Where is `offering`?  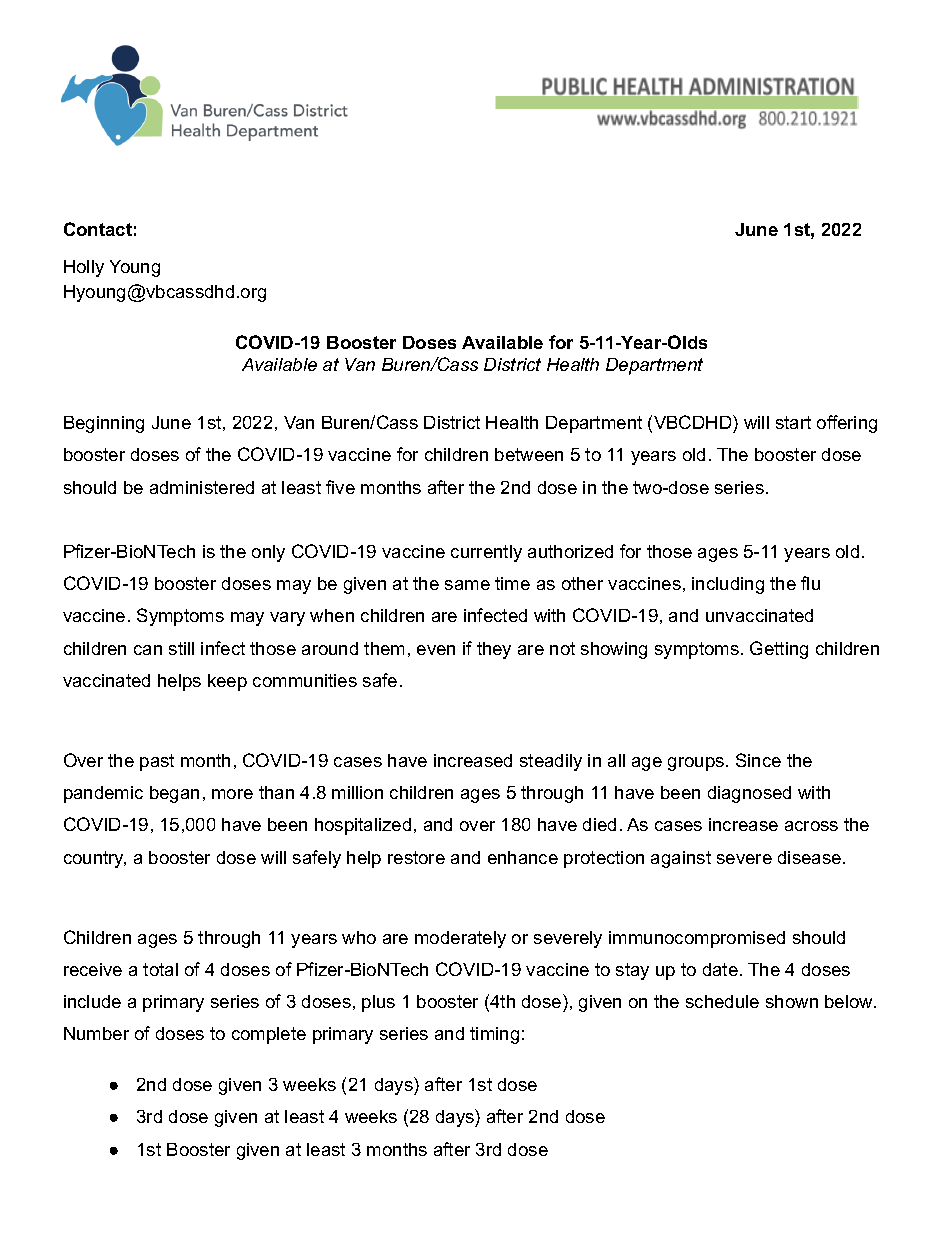 offering is located at coordinates (847, 424).
